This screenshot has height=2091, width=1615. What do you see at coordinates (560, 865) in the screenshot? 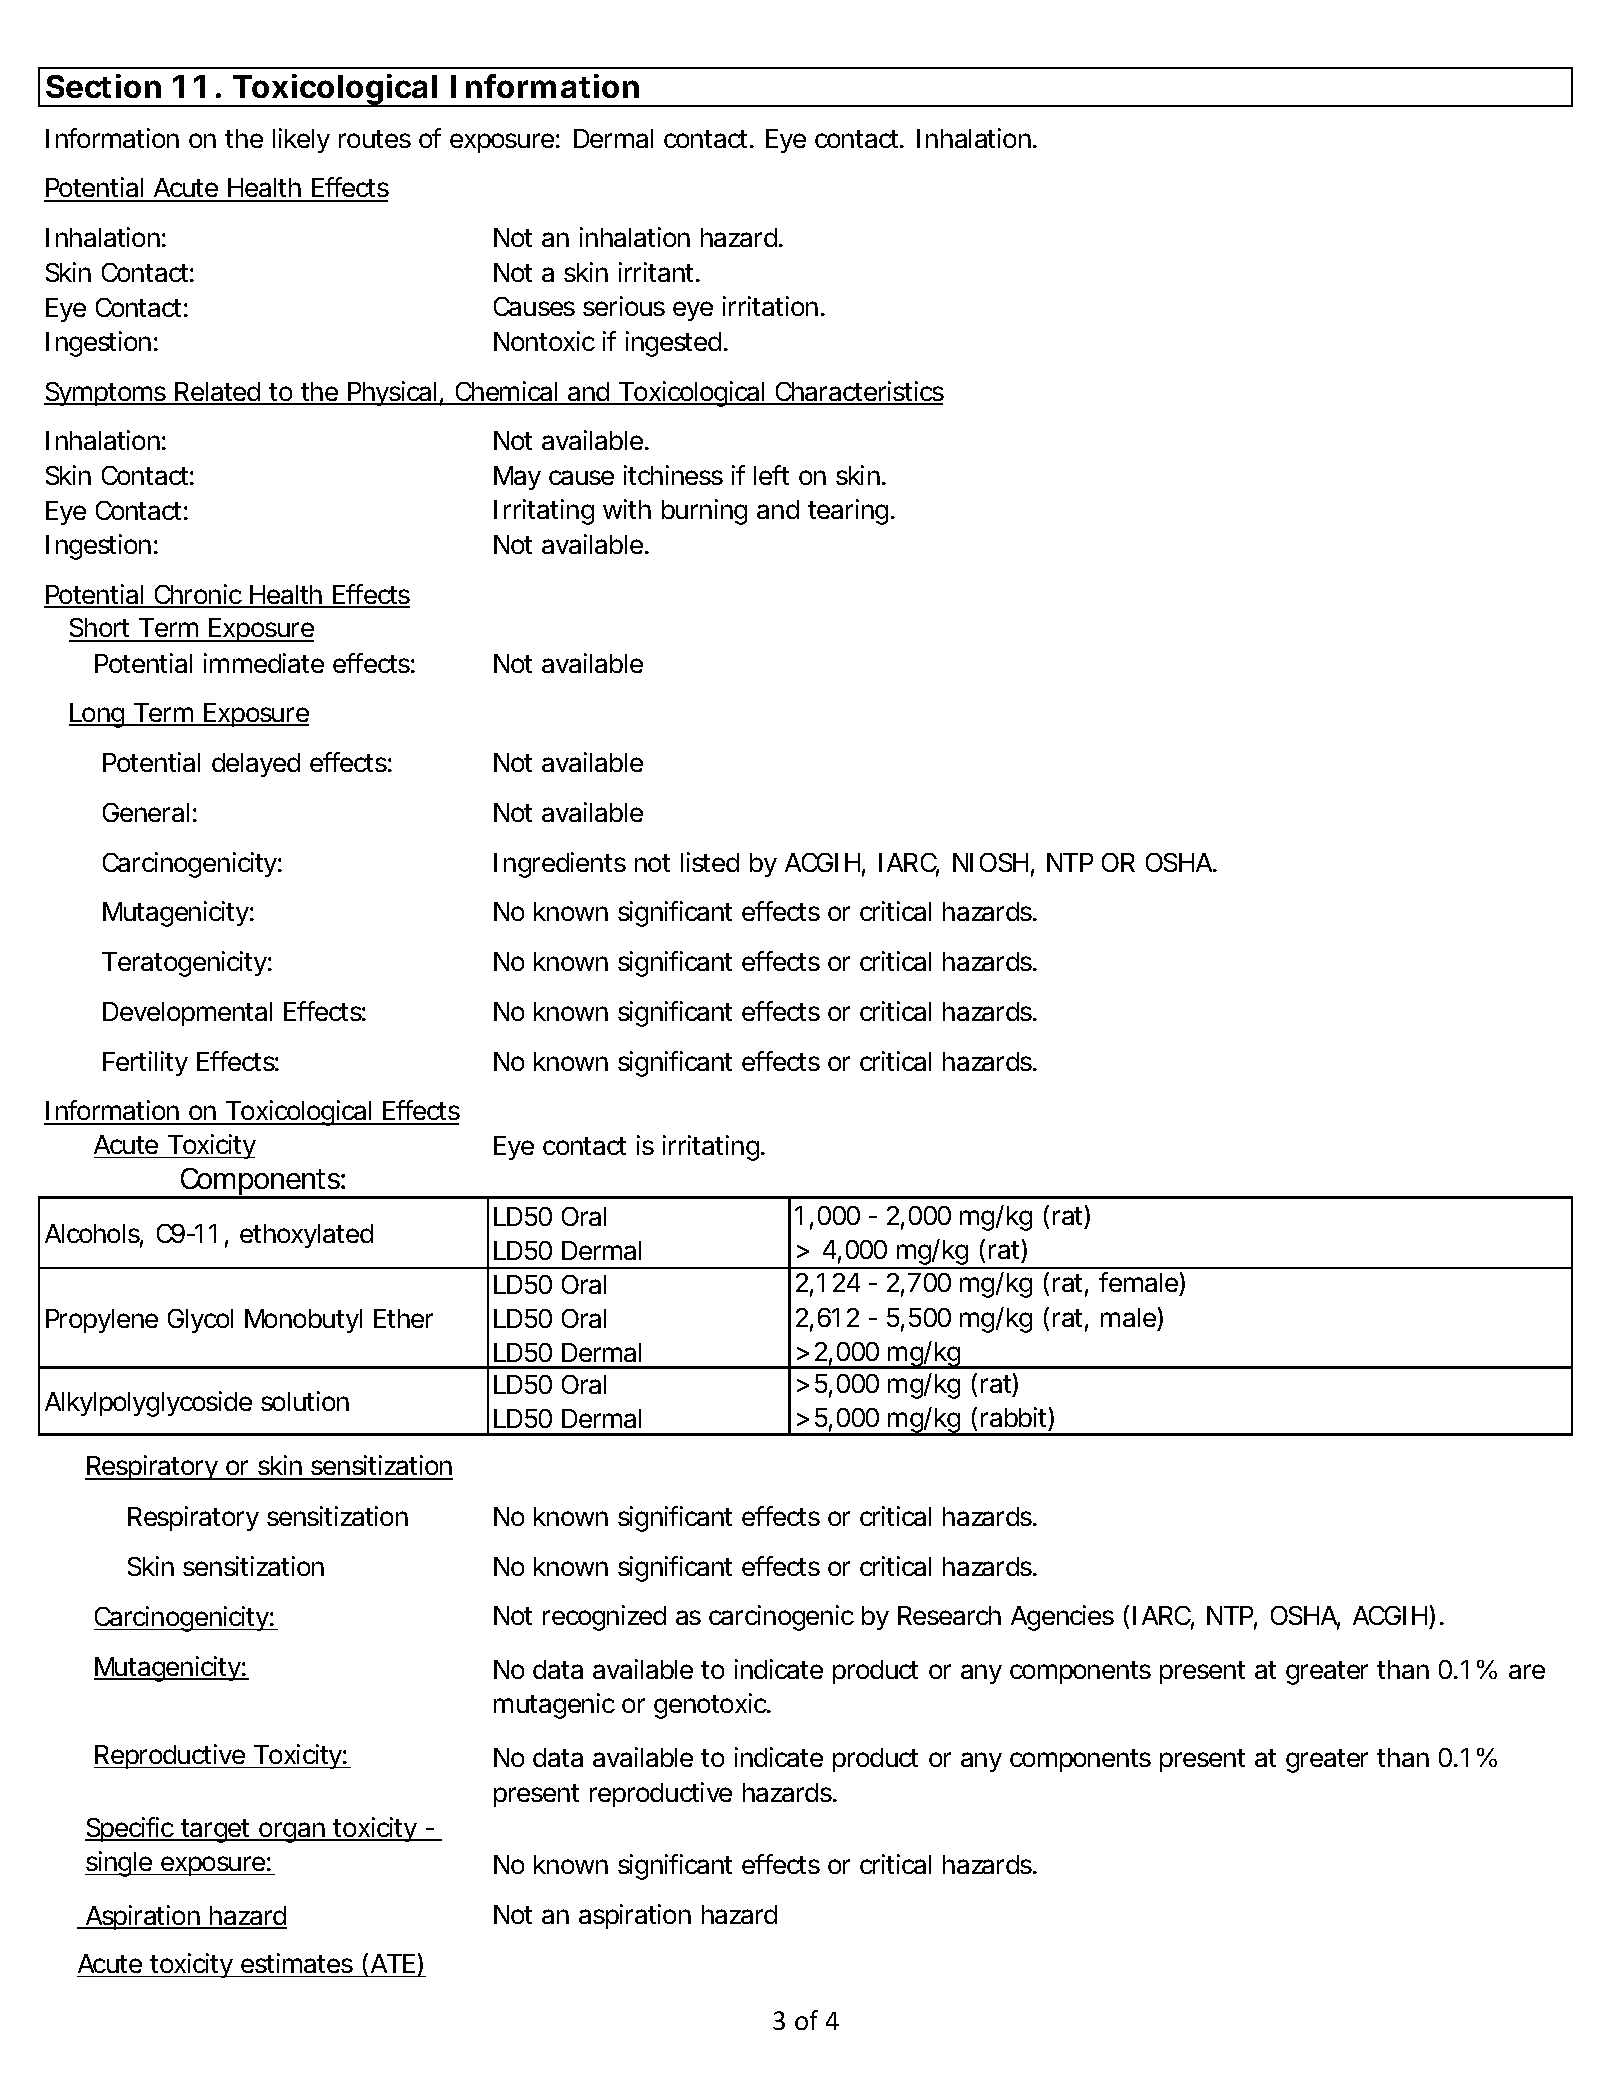
I see `Ingredients` at bounding box center [560, 865].
